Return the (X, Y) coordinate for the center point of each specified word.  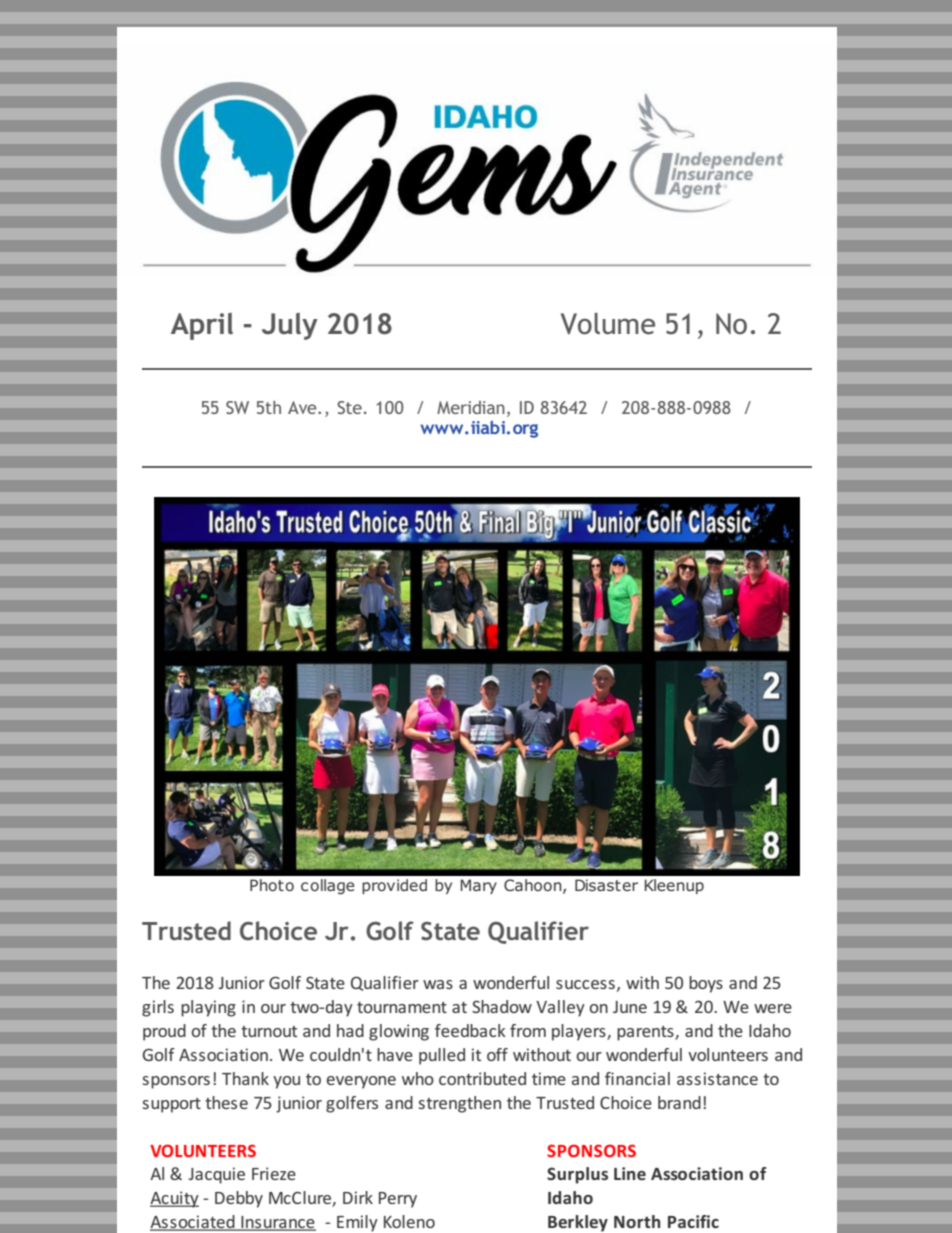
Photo (272, 885)
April (202, 326)
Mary (478, 886)
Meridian (471, 407)
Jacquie (216, 1175)
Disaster (606, 885)
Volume (608, 324)
